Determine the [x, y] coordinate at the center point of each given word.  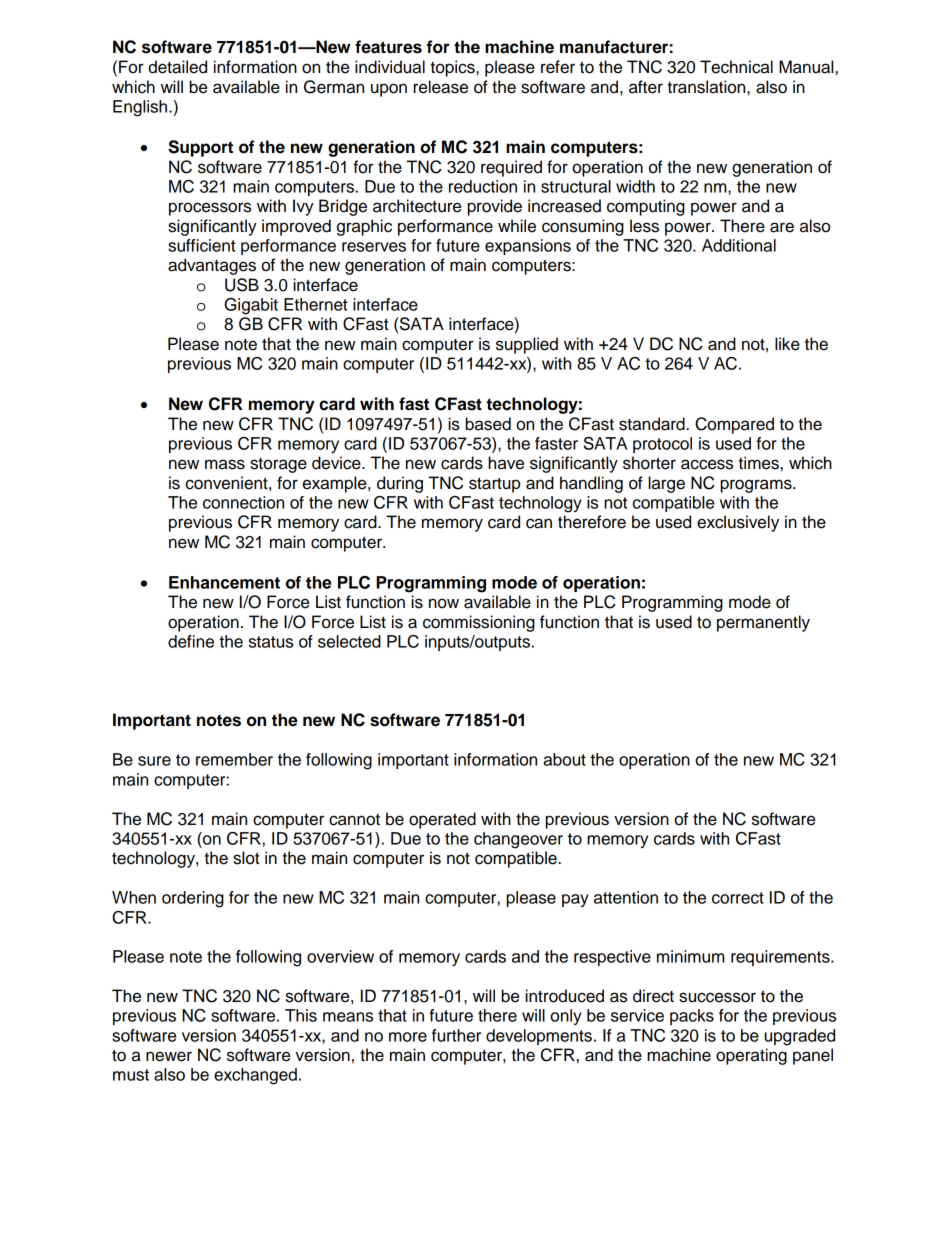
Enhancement [224, 582]
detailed [177, 67]
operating [751, 1056]
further [456, 1035]
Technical [736, 67]
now [444, 603]
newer [169, 1056]
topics [453, 68]
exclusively [738, 523]
